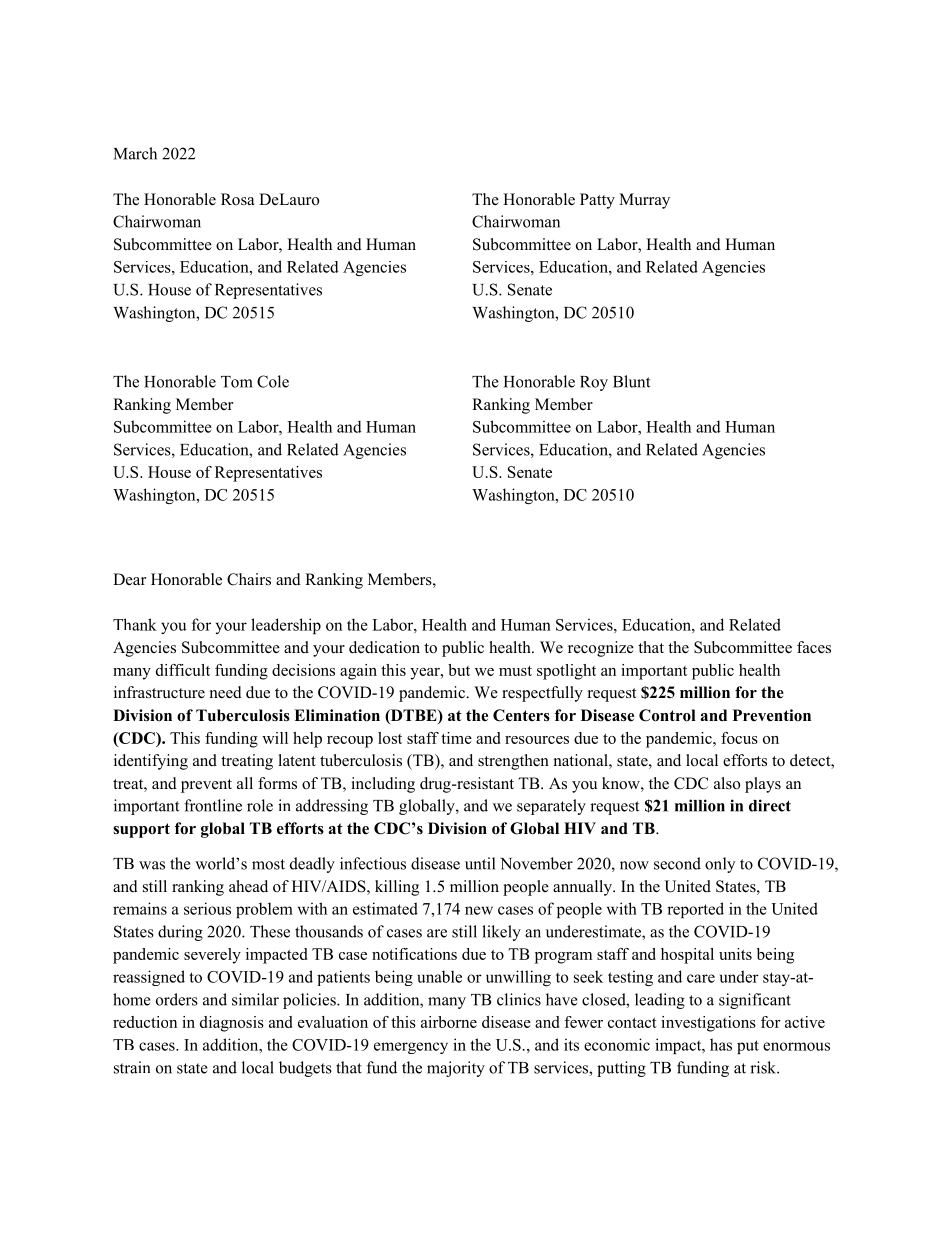  Describe the element at coordinates (237, 382) in the screenshot. I see `Tom` at that location.
